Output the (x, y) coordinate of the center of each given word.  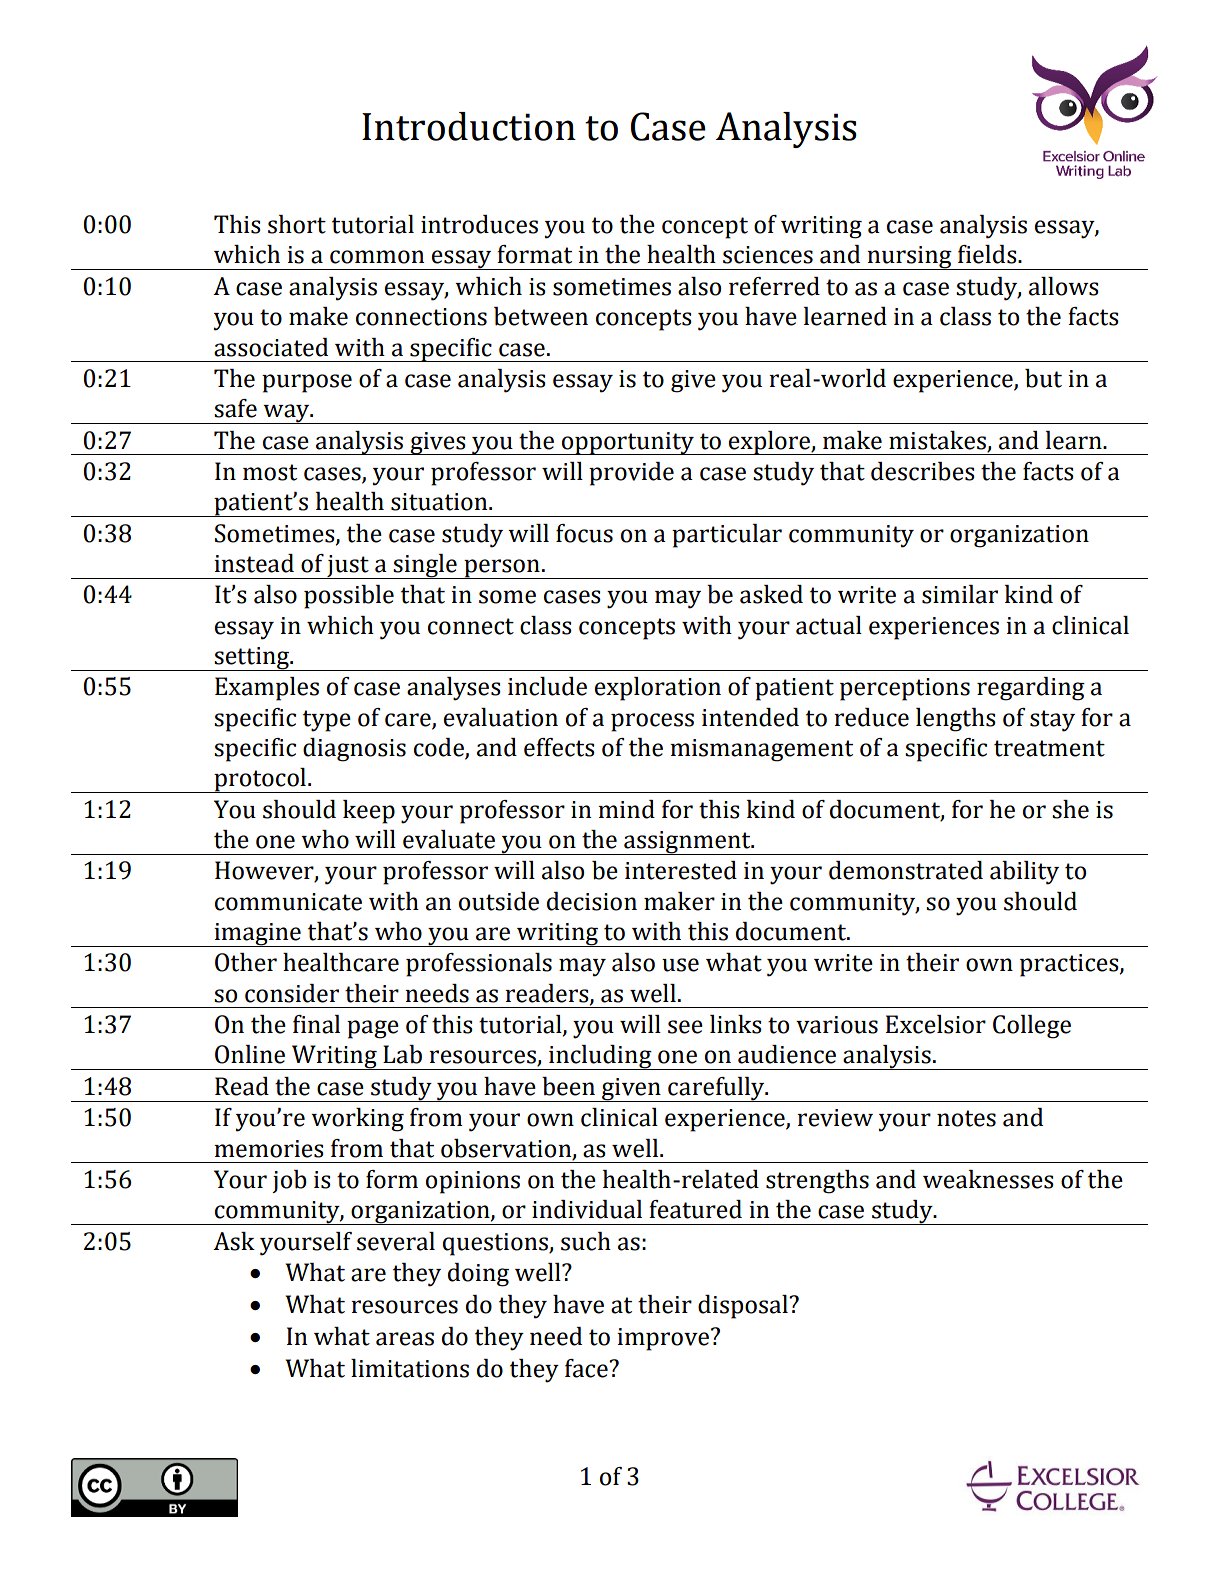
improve (663, 1339)
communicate (288, 902)
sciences (768, 255)
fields (988, 254)
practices (1070, 965)
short (297, 224)
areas (405, 1339)
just (348, 567)
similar (960, 594)
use (680, 965)
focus (584, 533)
